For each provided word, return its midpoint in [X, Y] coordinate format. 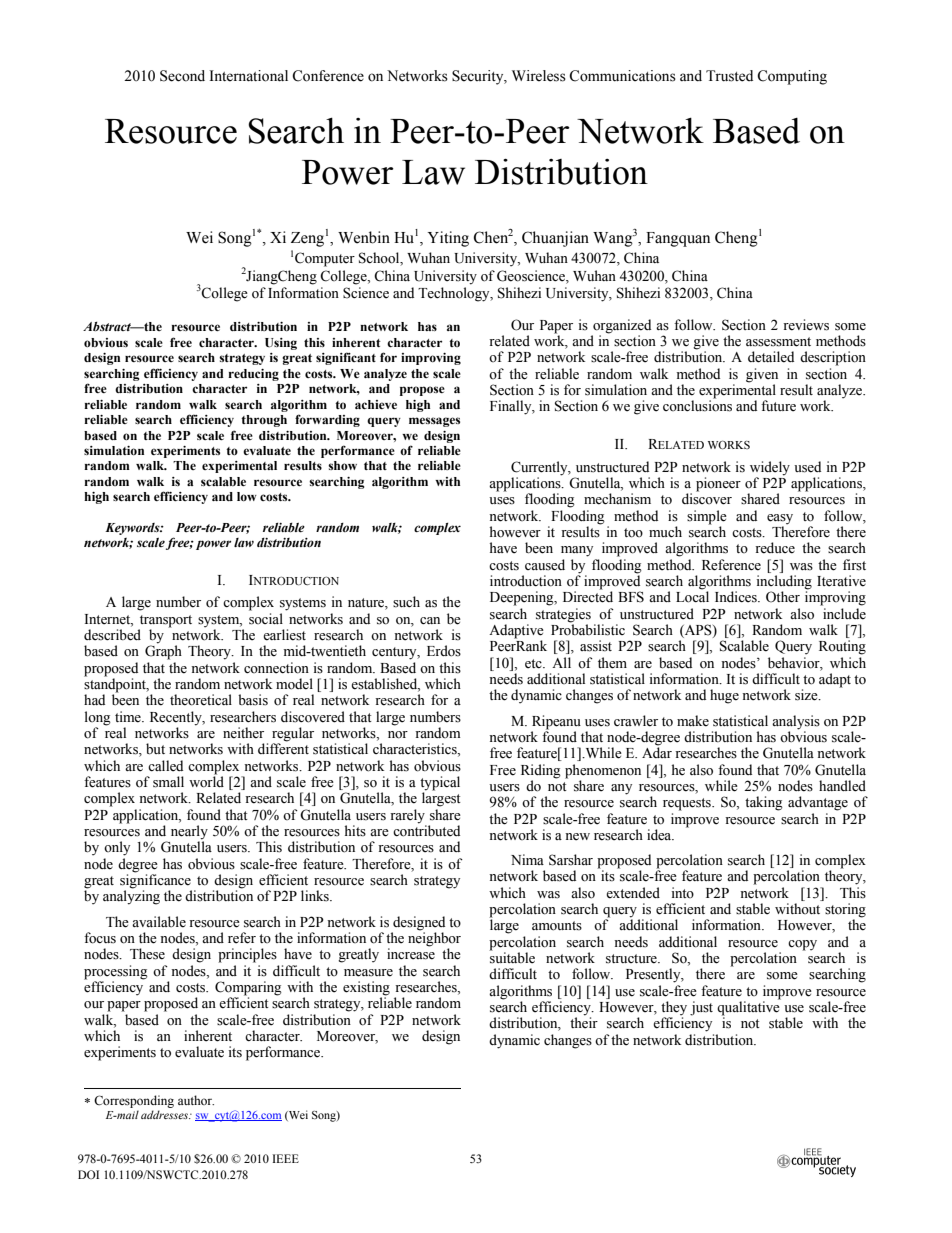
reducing [253, 375]
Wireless [539, 76]
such [406, 602]
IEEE [285, 1158]
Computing [792, 77]
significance [156, 881]
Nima [527, 859]
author [196, 1100]
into [683, 892]
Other [783, 597]
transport [166, 621]
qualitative [749, 1008]
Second [182, 76]
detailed [771, 357]
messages [434, 422]
